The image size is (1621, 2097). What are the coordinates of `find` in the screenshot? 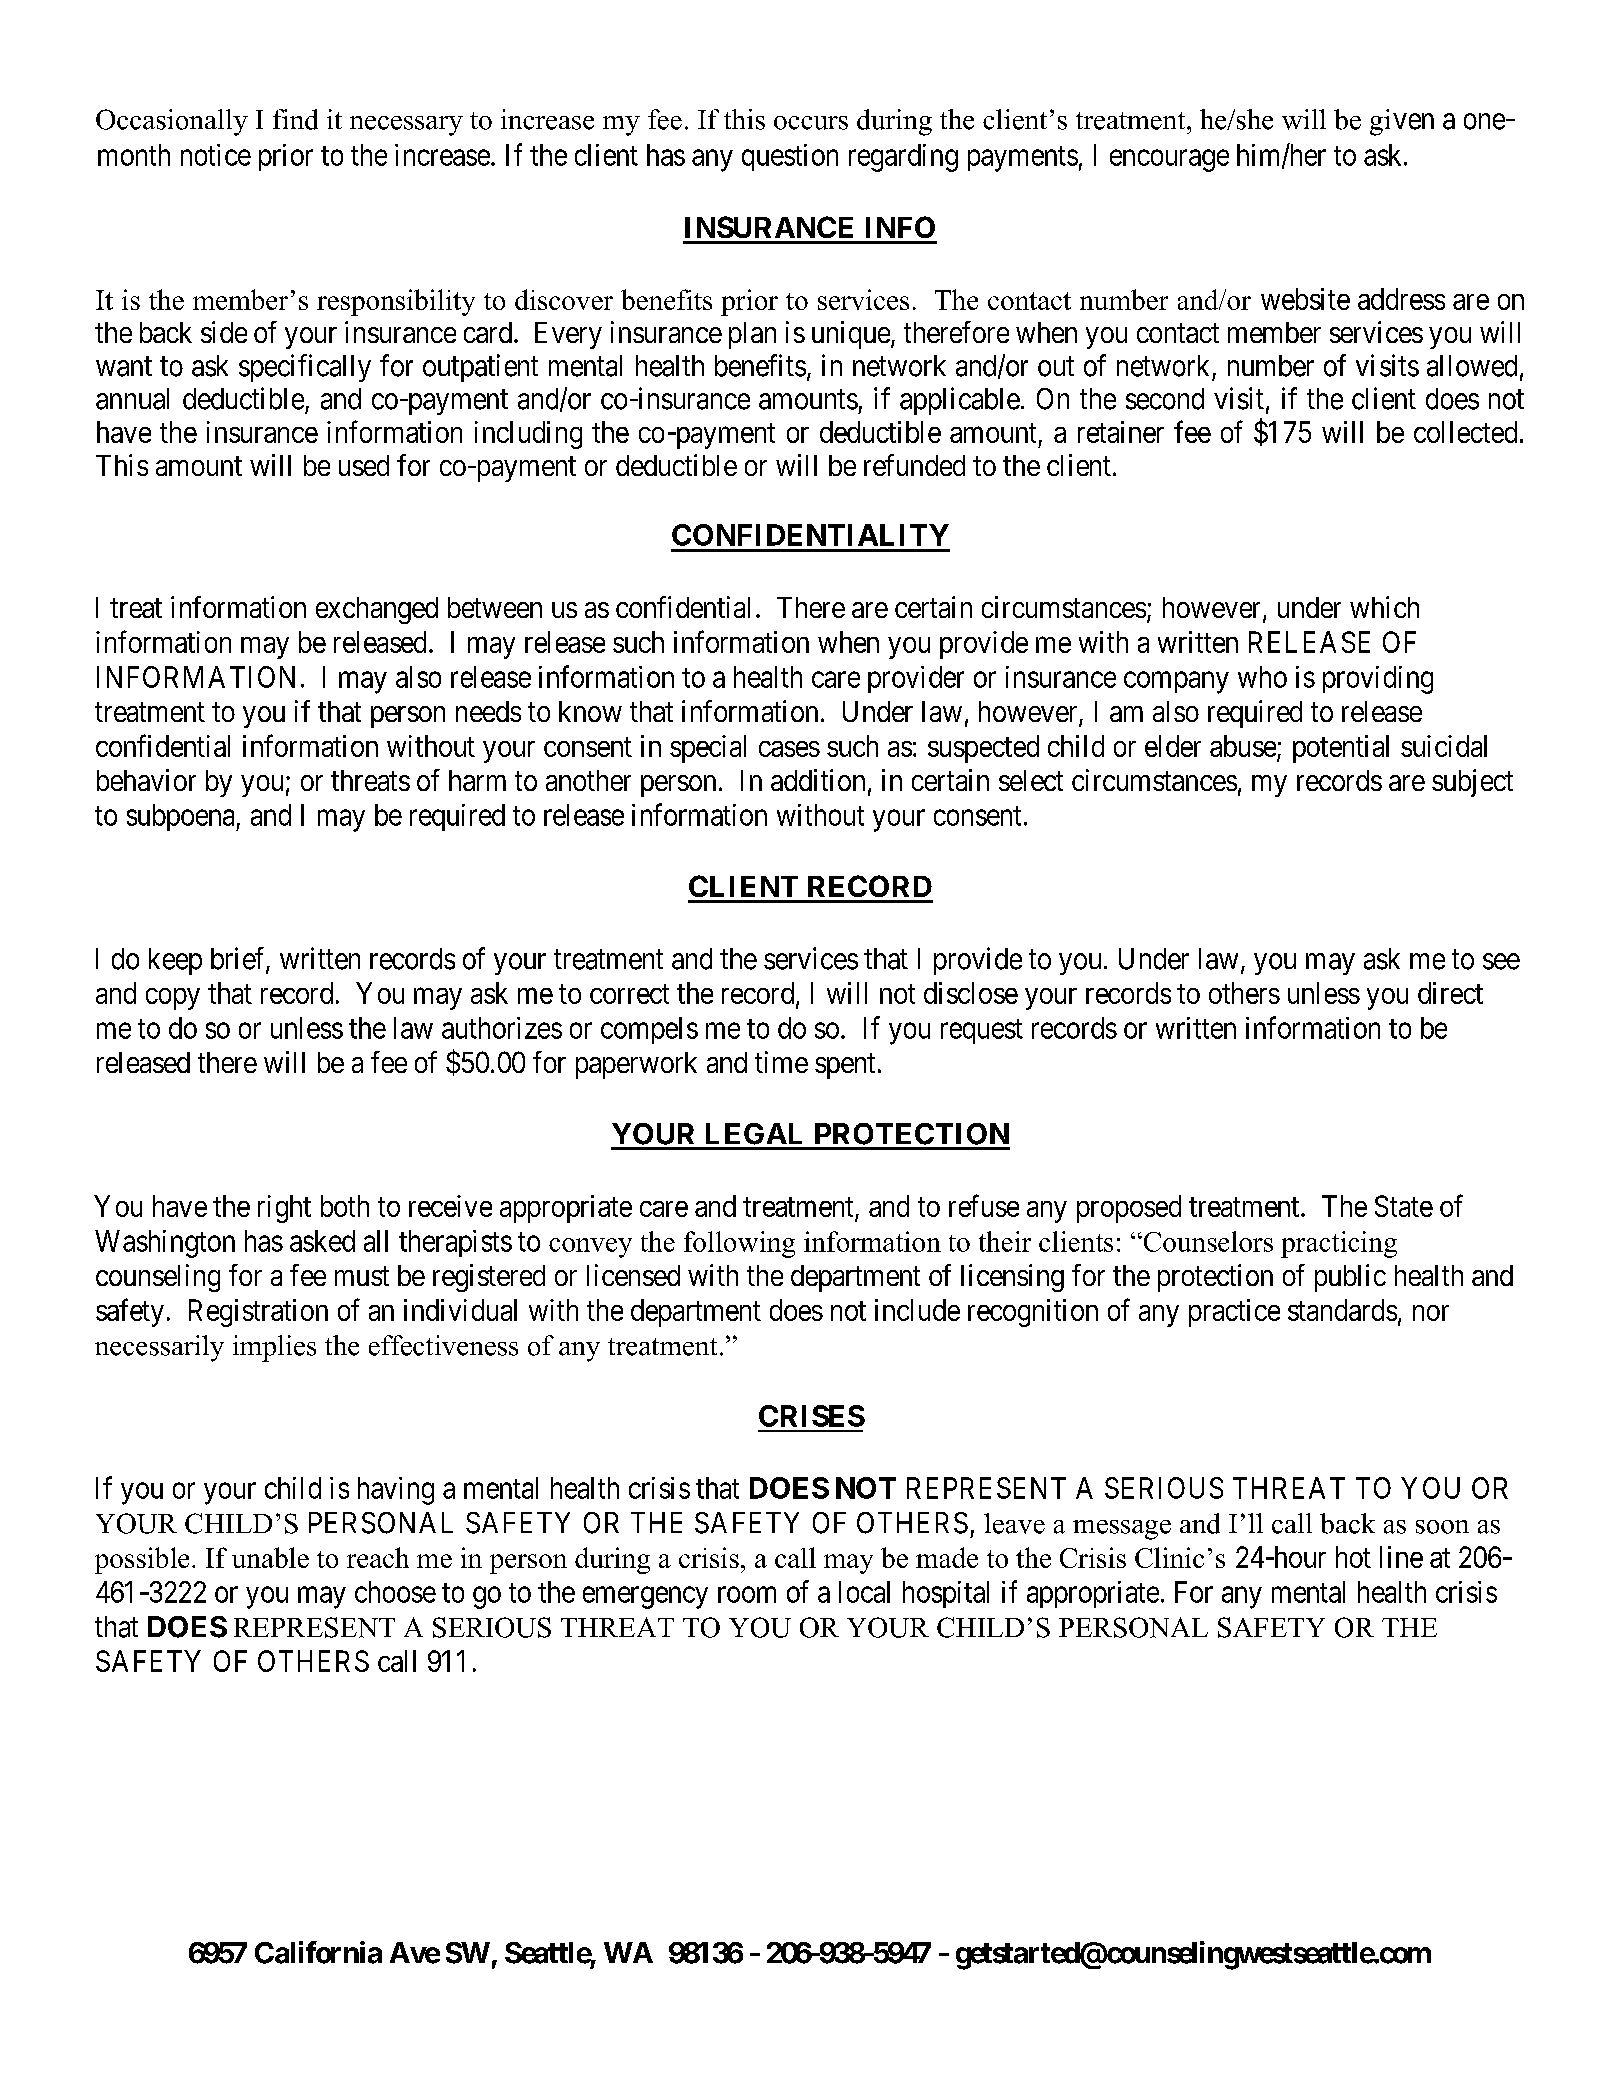 It's located at (295, 119).
